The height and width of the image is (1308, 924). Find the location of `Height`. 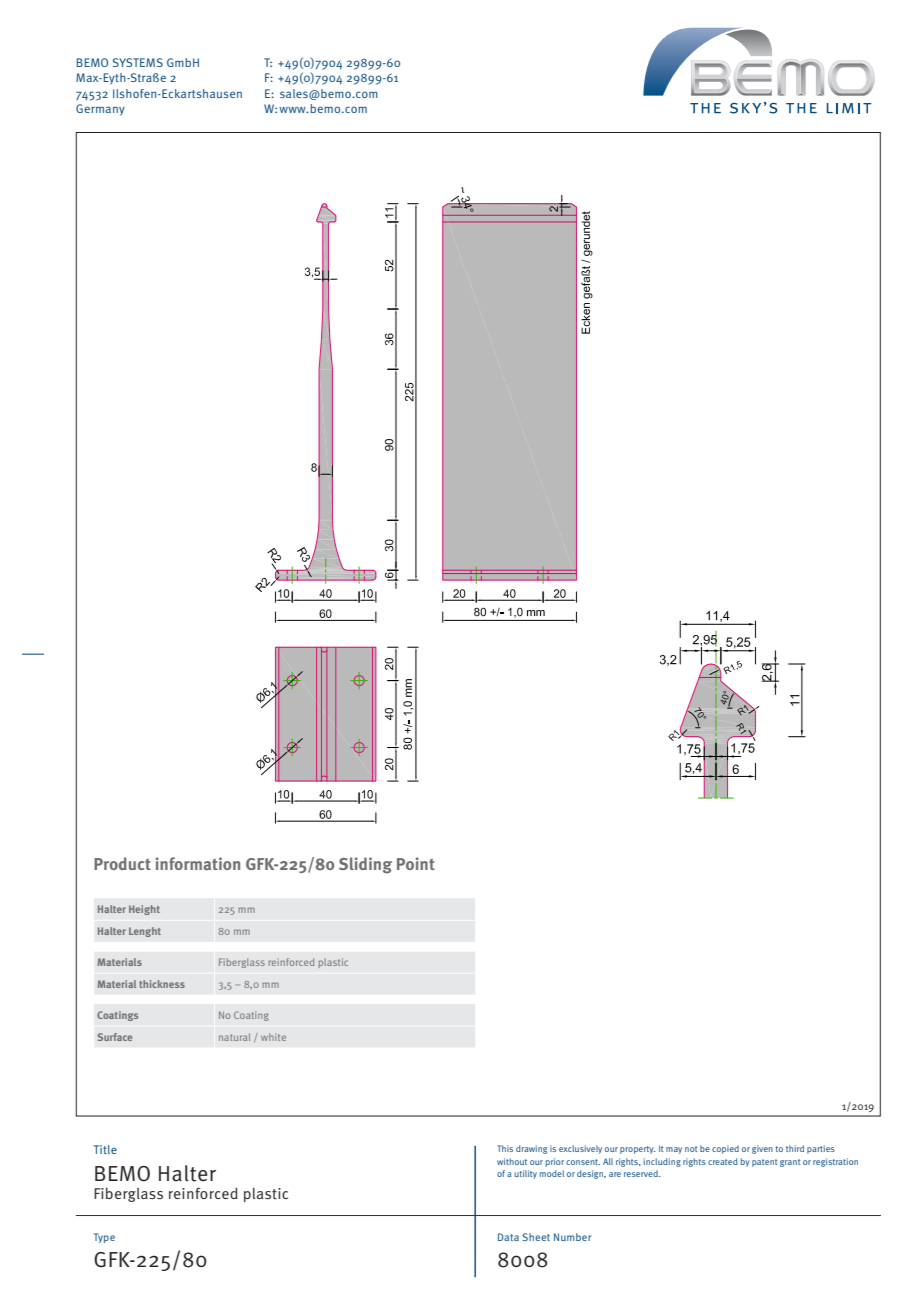

Height is located at coordinates (144, 910).
